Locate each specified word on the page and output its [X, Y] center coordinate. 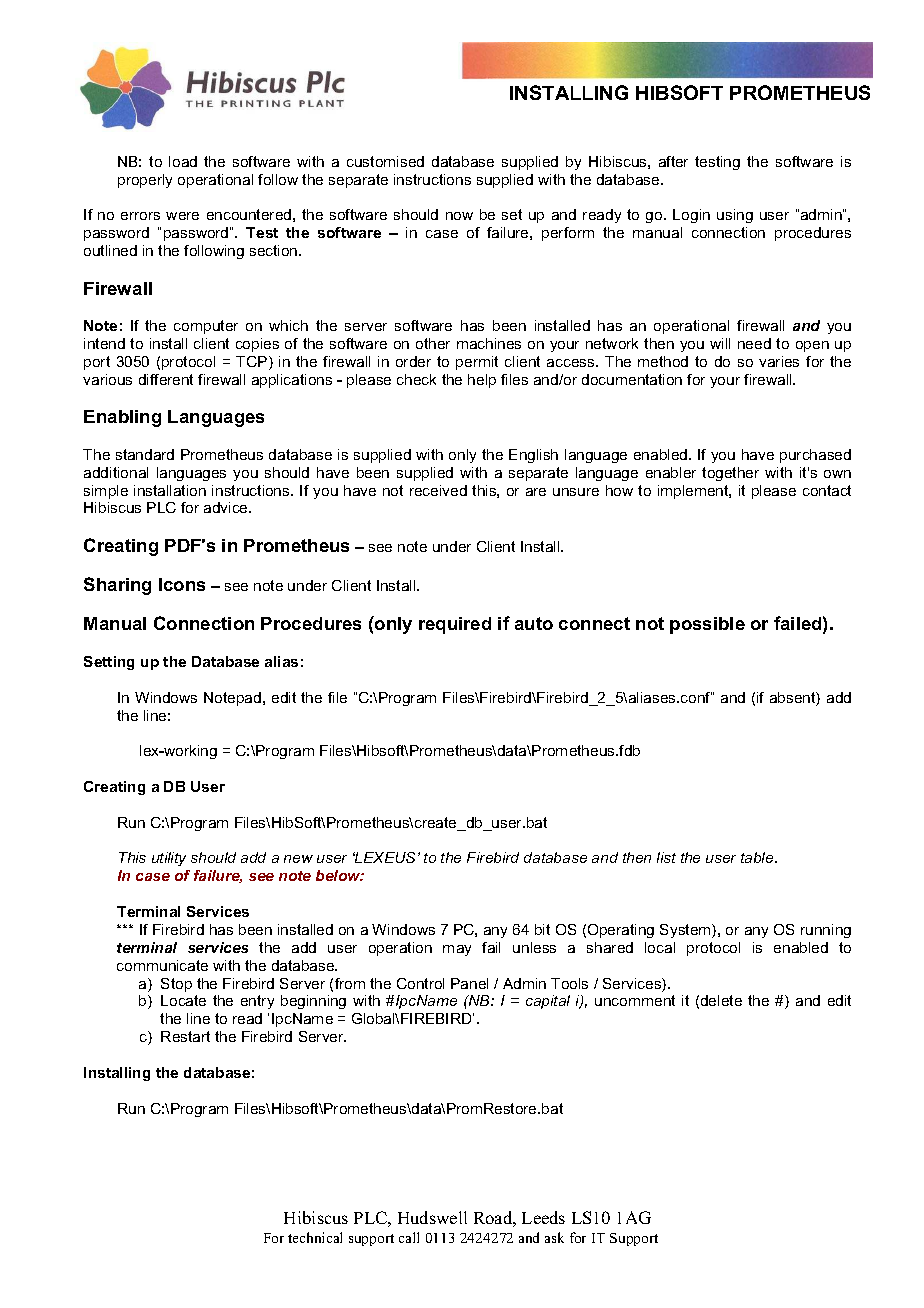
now [459, 216]
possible [707, 625]
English [533, 456]
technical [315, 1237]
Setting [109, 663]
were [182, 216]
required [455, 625]
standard [145, 454]
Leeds [543, 1217]
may [457, 950]
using [735, 216]
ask [554, 1237]
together [730, 474]
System [686, 931]
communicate [162, 965]
